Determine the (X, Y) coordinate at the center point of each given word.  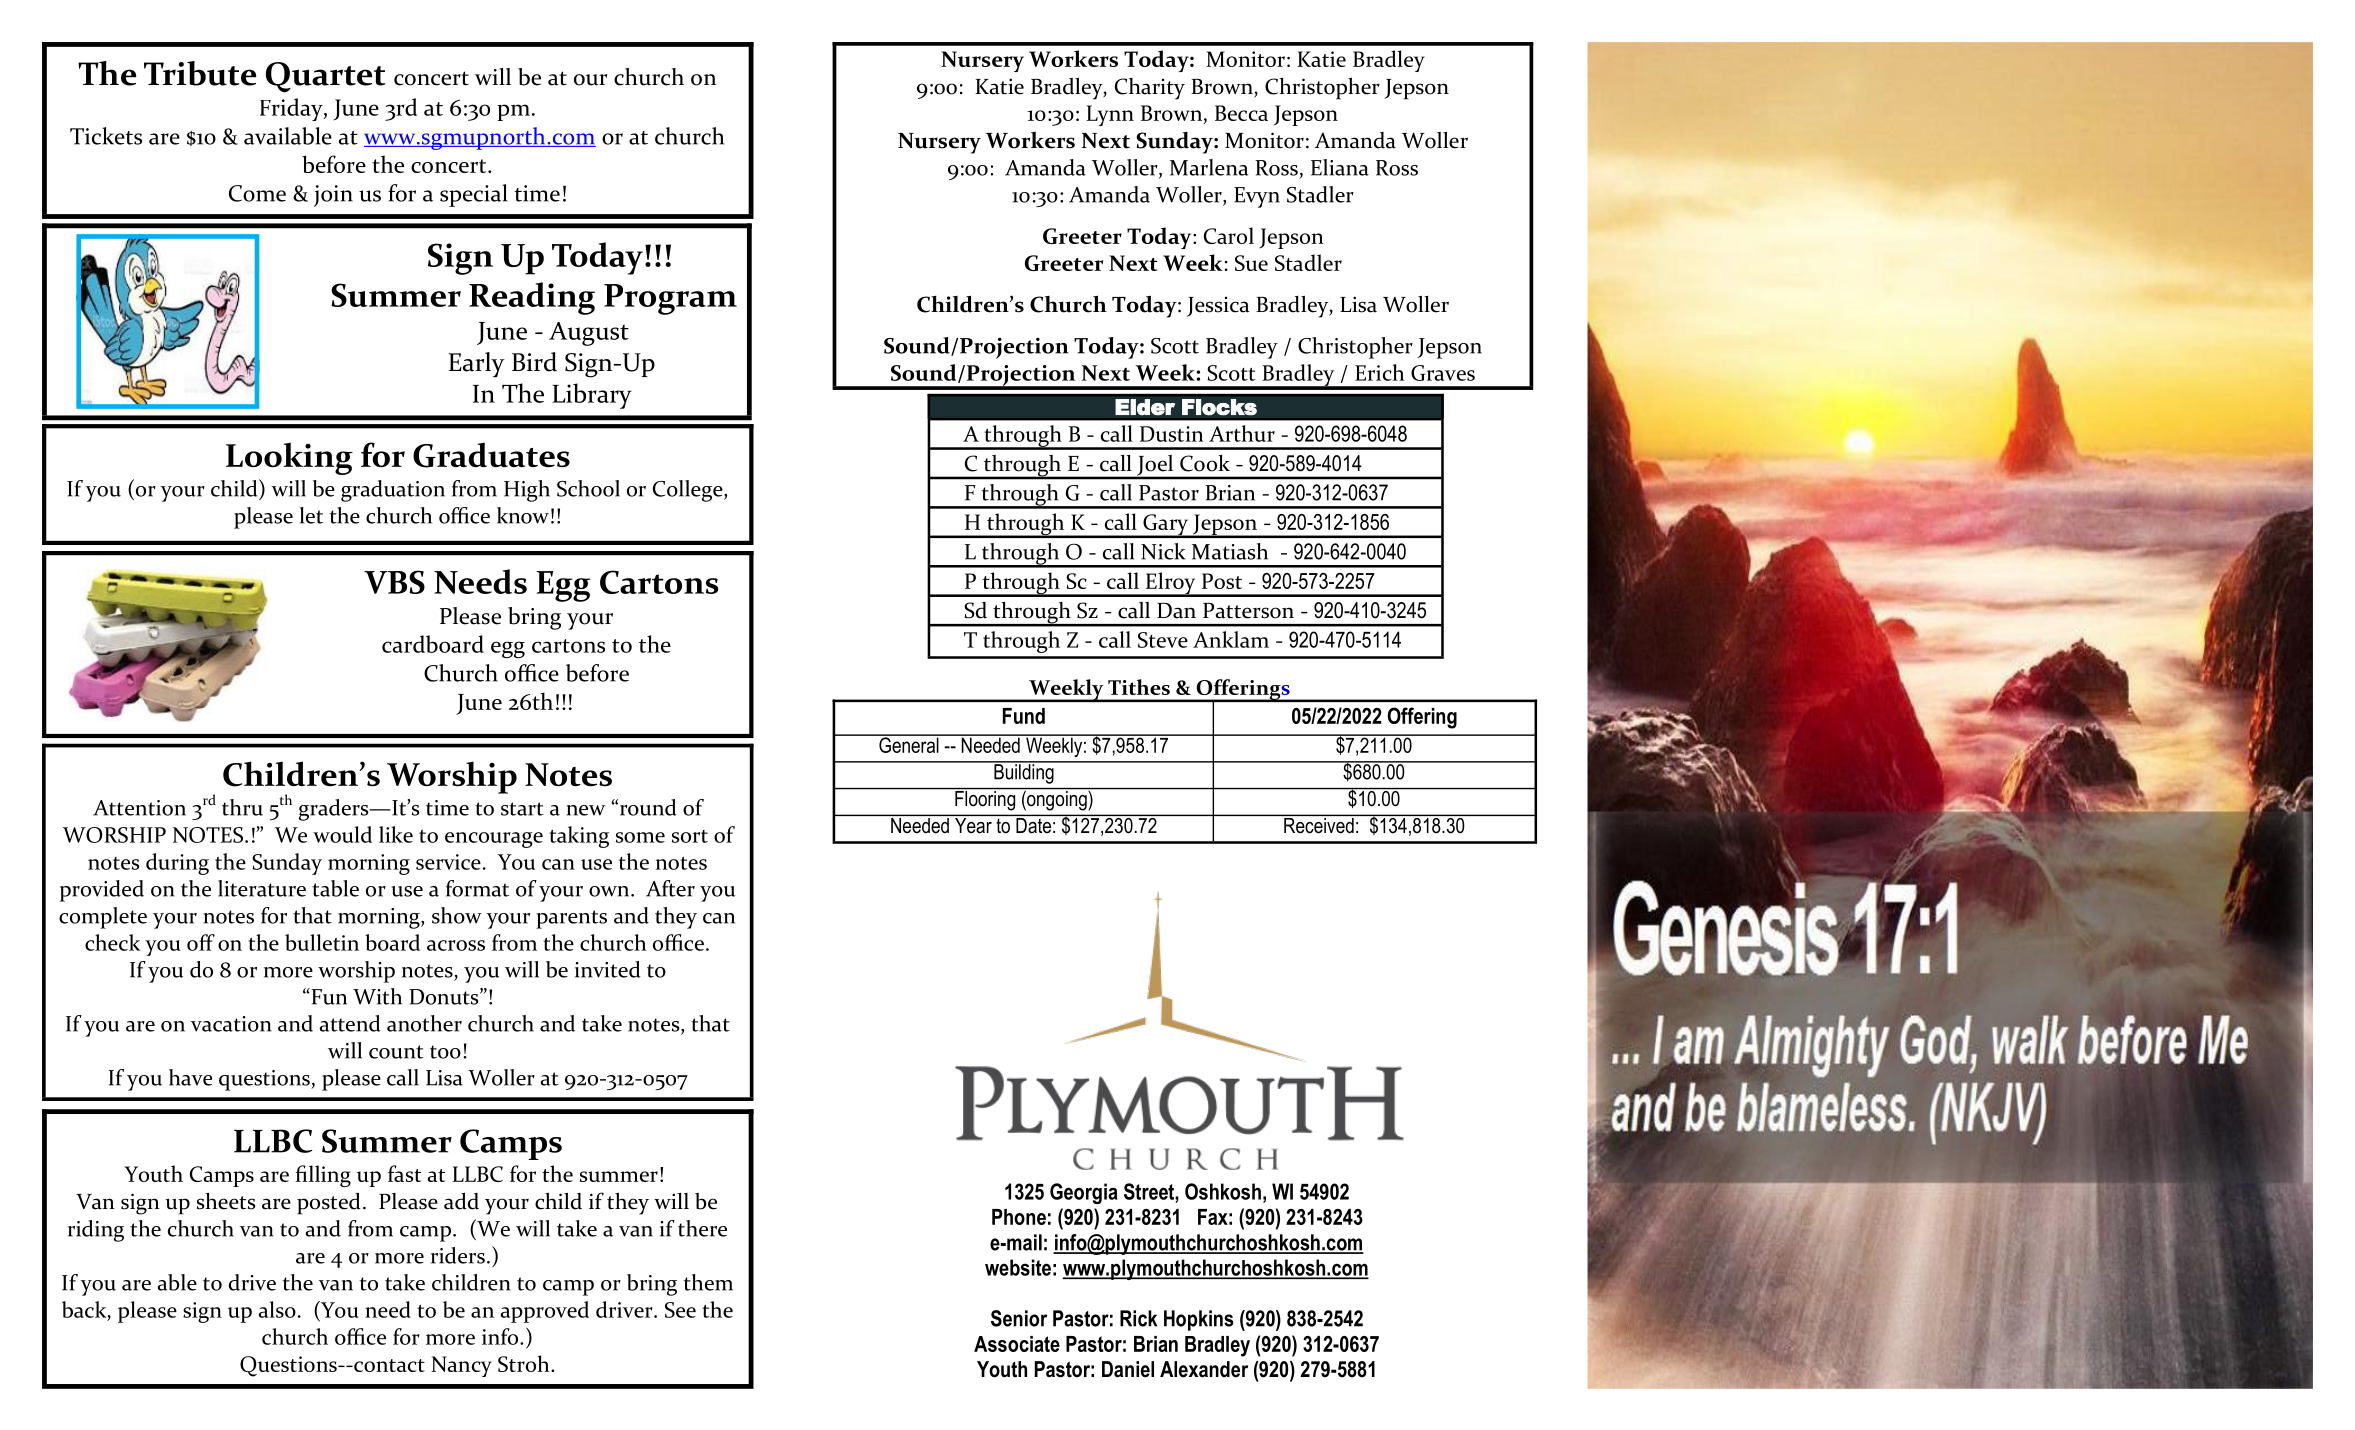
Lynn (1110, 115)
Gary (1166, 526)
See (680, 1310)
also (277, 1309)
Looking (289, 458)
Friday (292, 109)
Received (1319, 824)
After (670, 888)
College (689, 491)
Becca (1241, 113)
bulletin (322, 942)
